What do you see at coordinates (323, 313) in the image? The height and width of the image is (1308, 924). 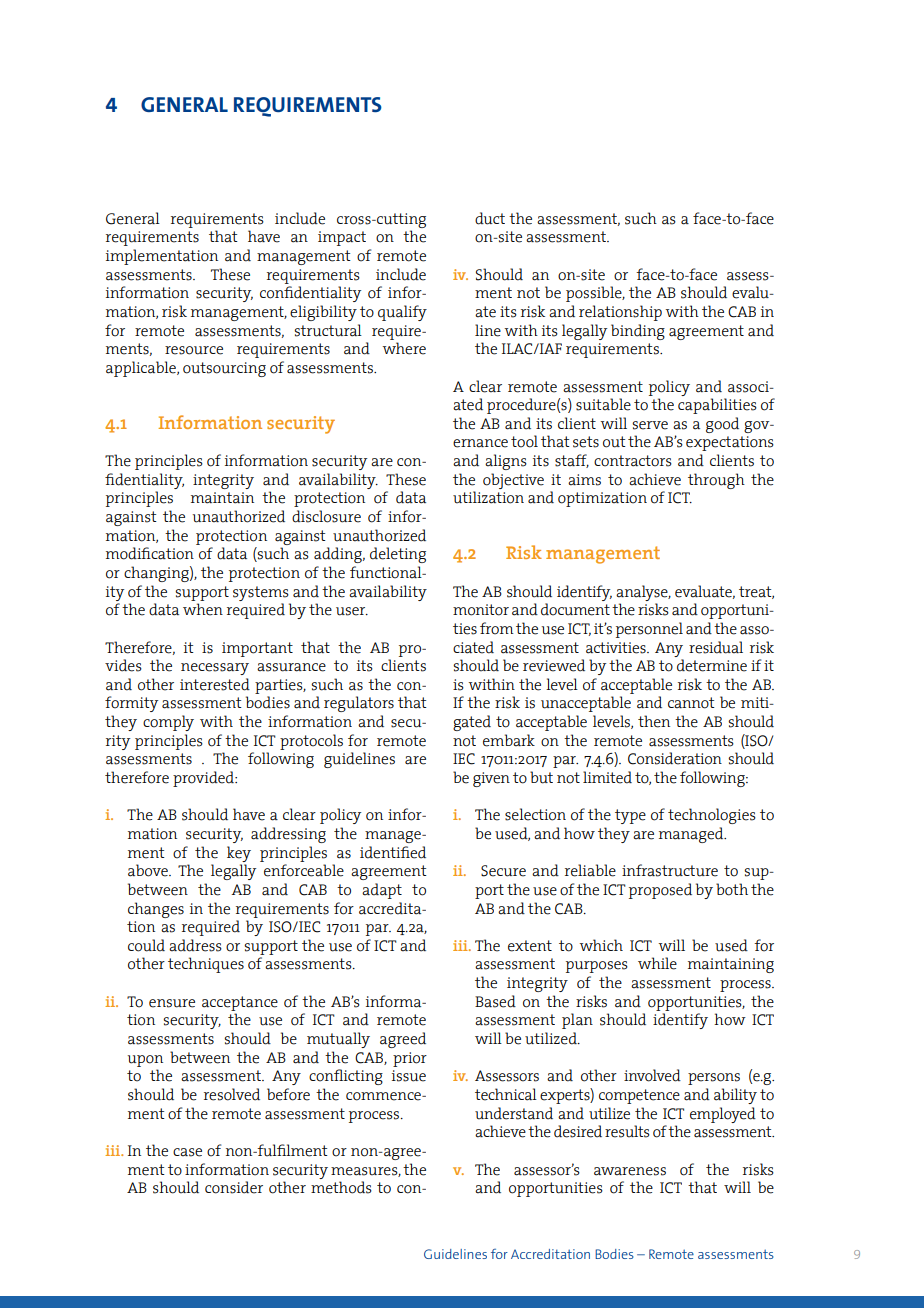 I see `eligibility` at bounding box center [323, 313].
